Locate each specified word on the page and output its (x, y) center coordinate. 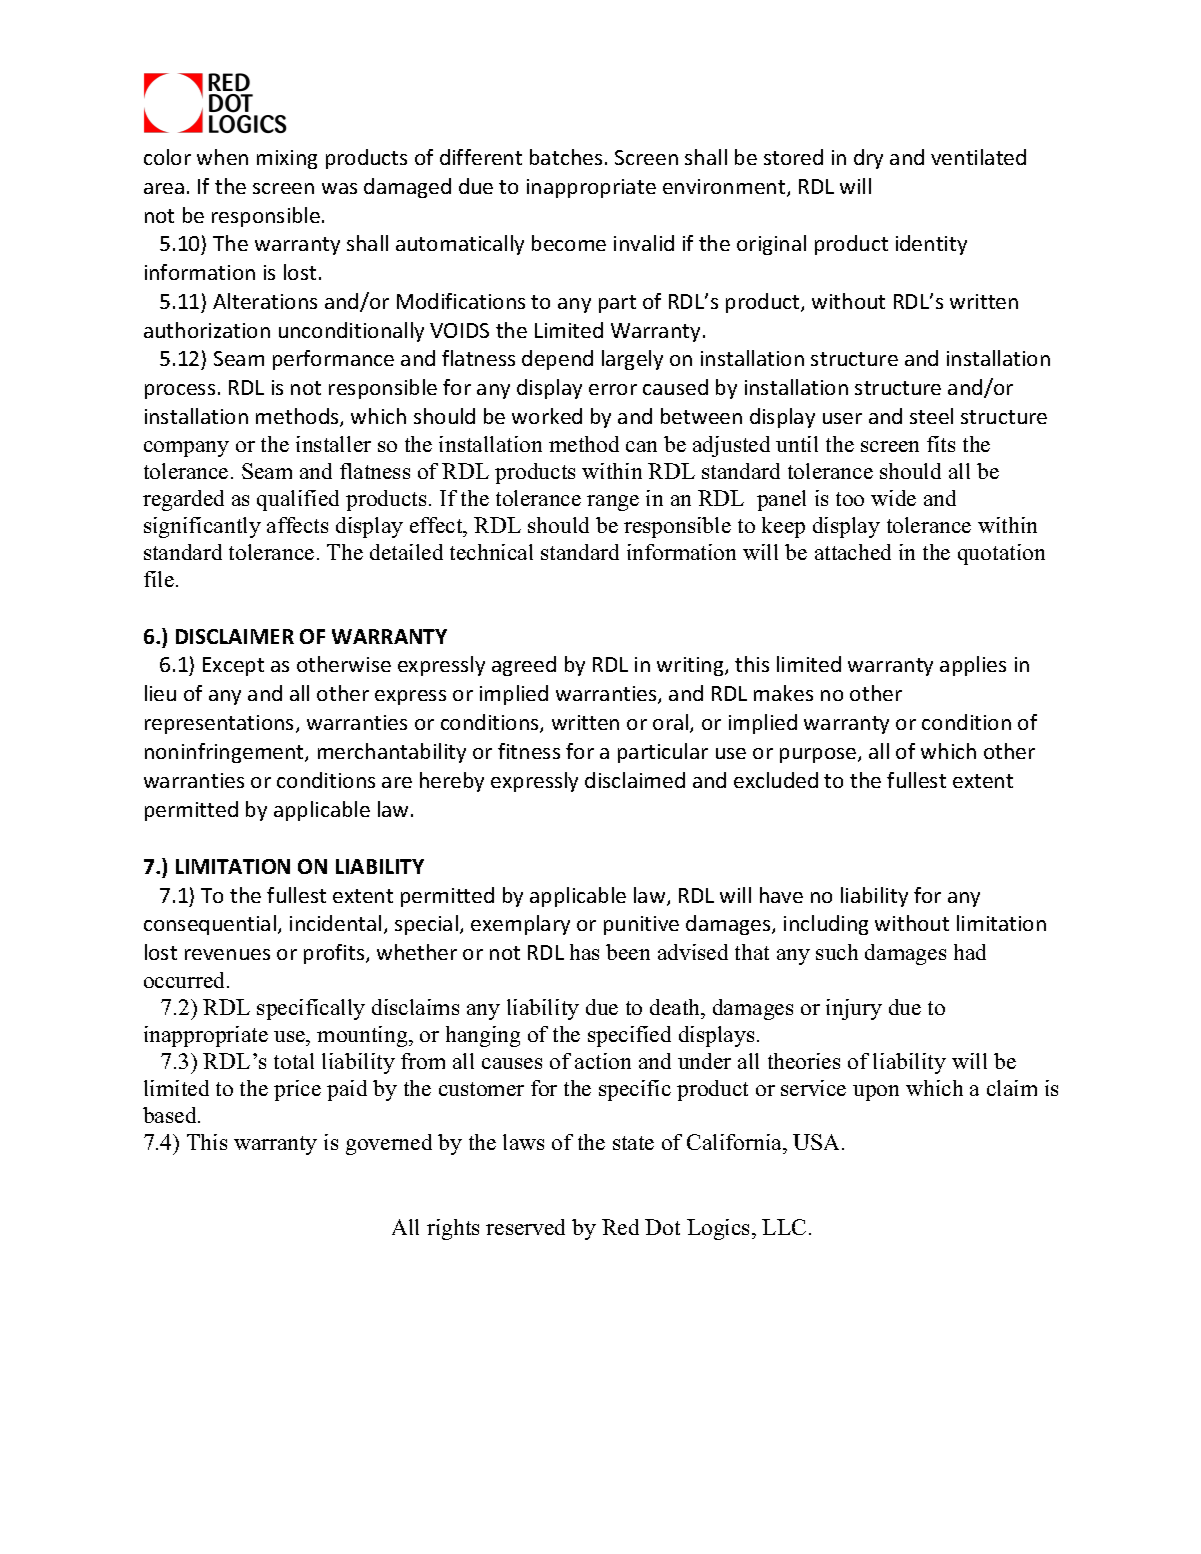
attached (853, 552)
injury (854, 1009)
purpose (819, 755)
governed (389, 1144)
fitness (529, 751)
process (180, 391)
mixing (287, 159)
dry (868, 159)
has (584, 952)
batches (566, 157)
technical (491, 552)
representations (221, 724)
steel (931, 416)
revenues (227, 954)
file (159, 579)
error (613, 389)
